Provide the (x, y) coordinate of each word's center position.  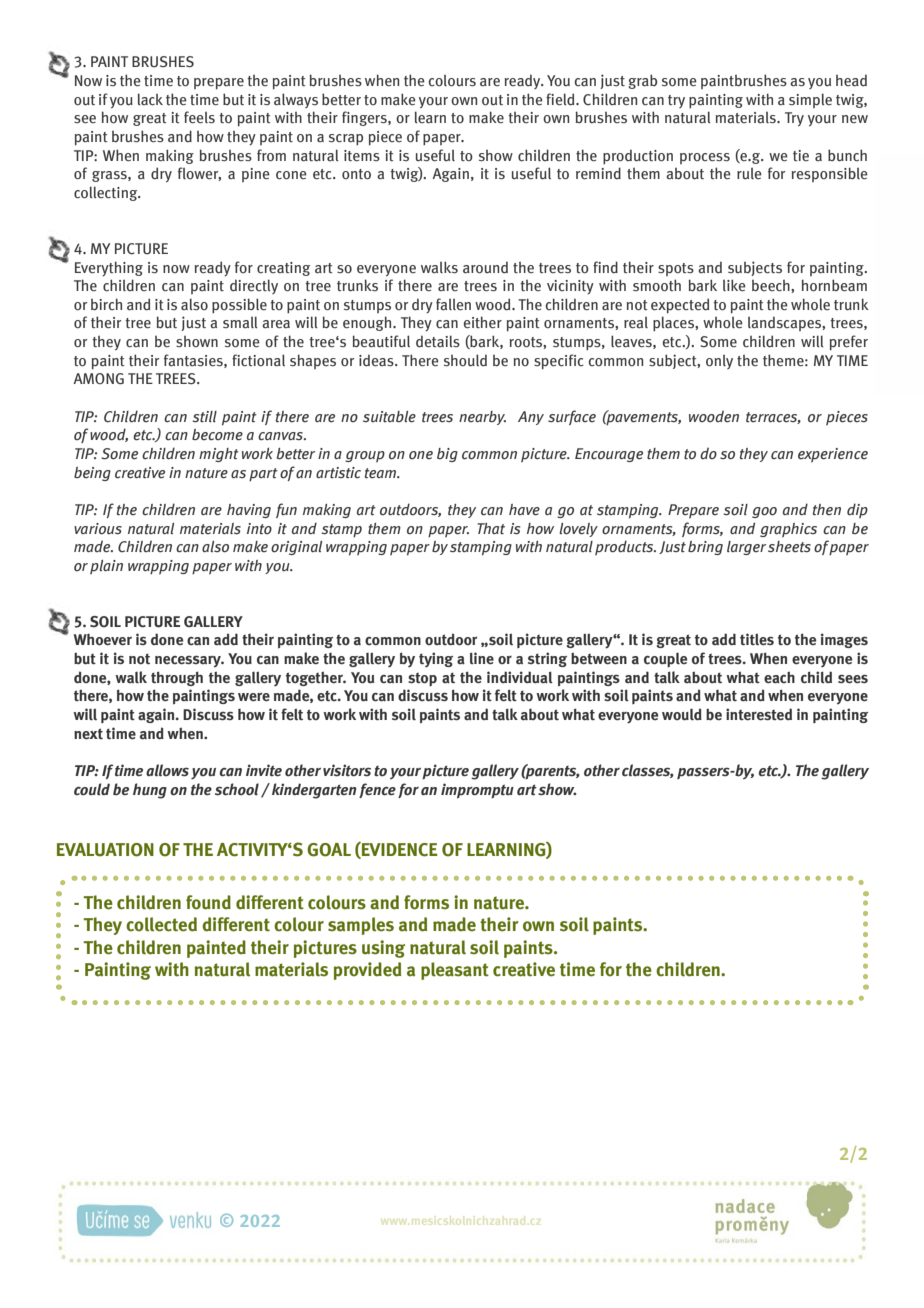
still (204, 417)
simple (810, 100)
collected (161, 924)
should (465, 360)
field (561, 99)
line (482, 658)
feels (199, 117)
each (779, 677)
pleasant (455, 971)
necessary (189, 661)
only (719, 361)
